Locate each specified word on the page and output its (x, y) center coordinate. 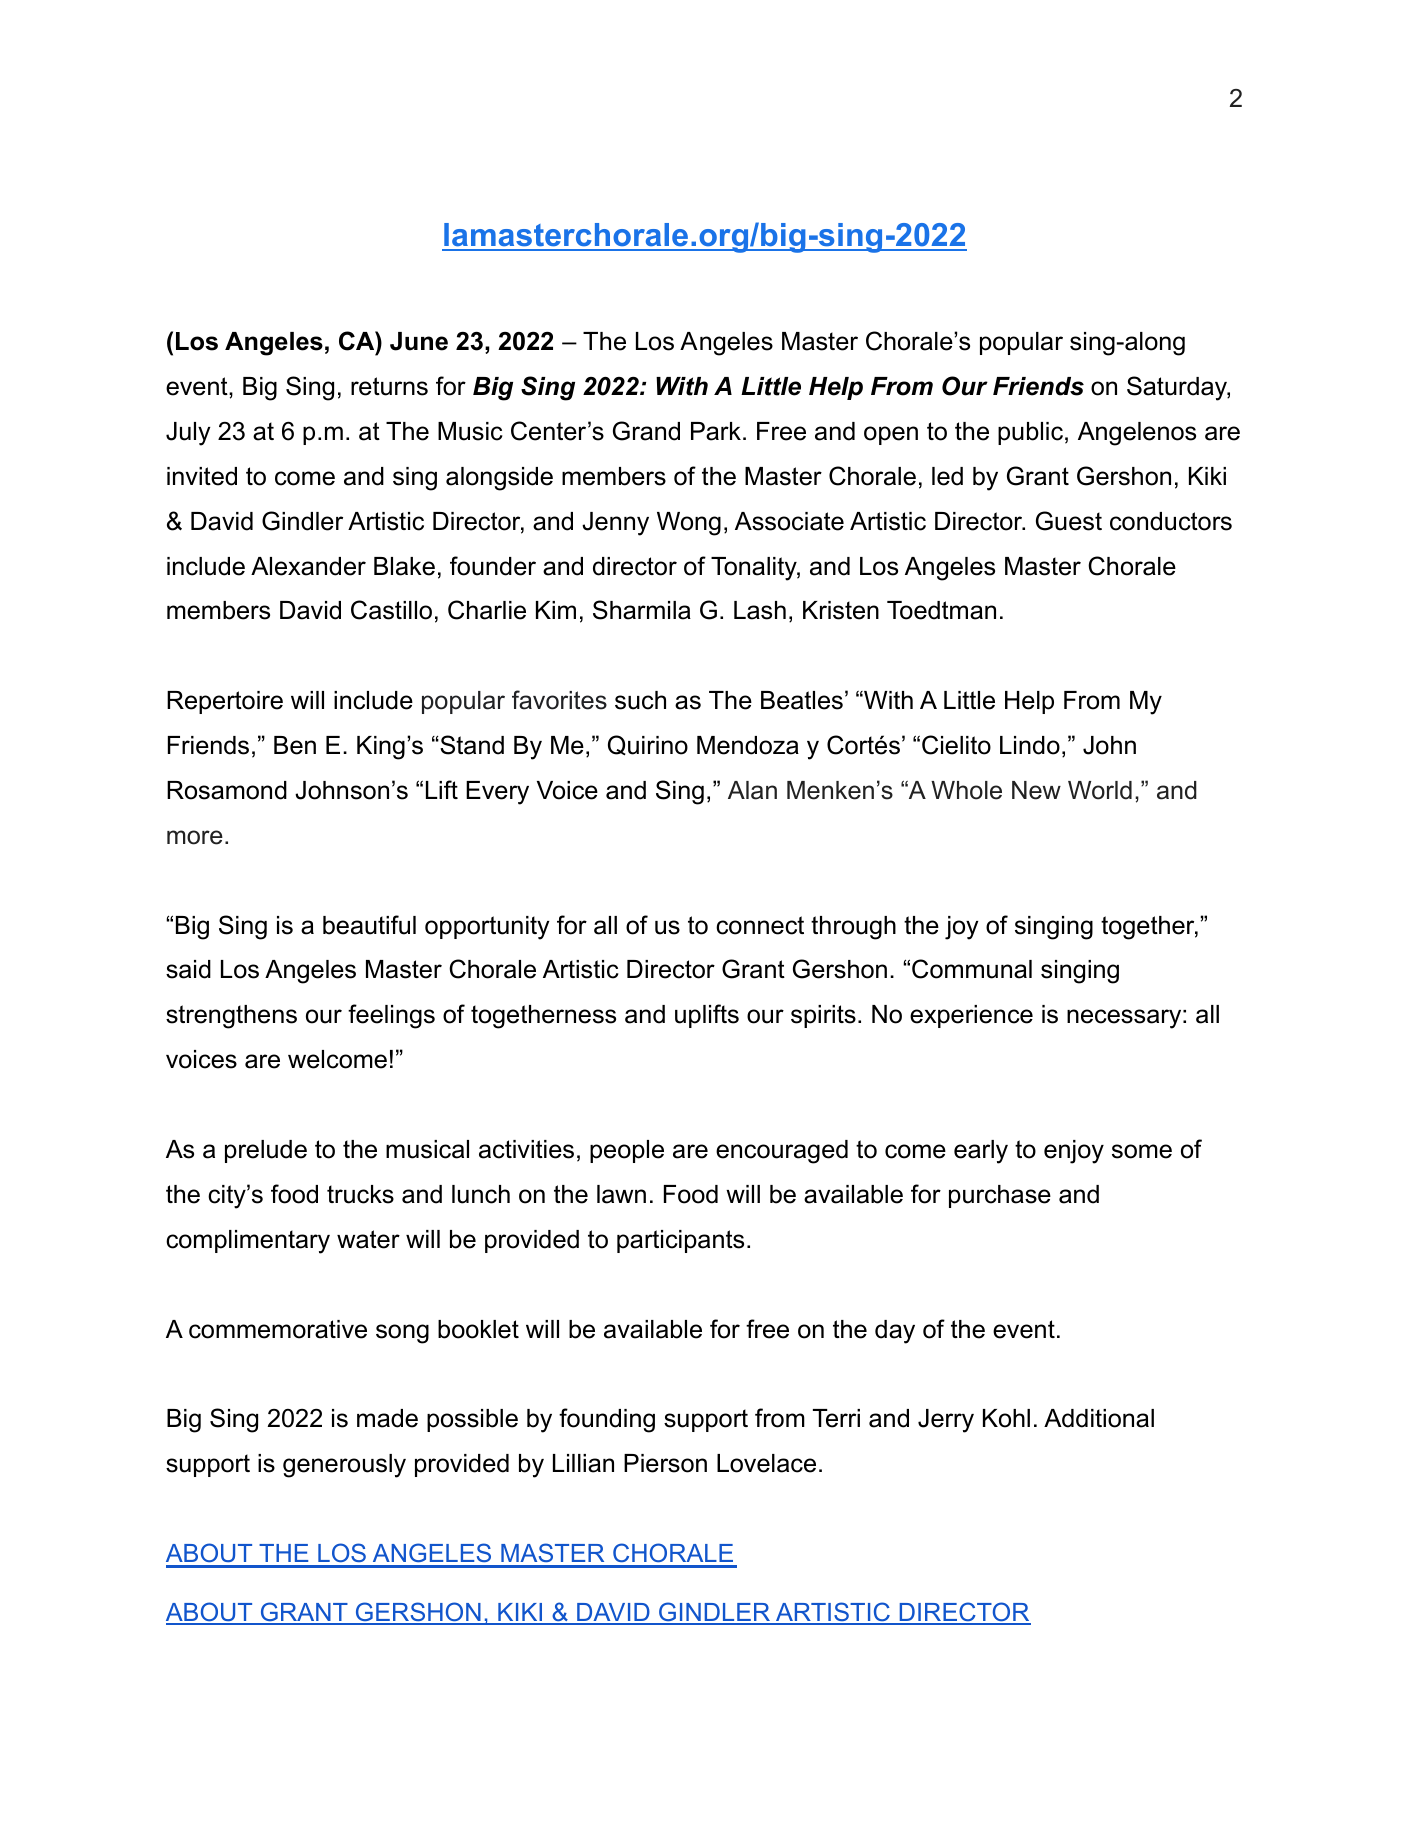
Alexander (308, 566)
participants (680, 1241)
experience (971, 1016)
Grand (646, 431)
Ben (295, 745)
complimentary (248, 1242)
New (1036, 790)
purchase (1000, 1196)
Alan (752, 790)
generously (344, 1466)
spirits (823, 1016)
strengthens (231, 1017)
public (1030, 433)
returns (389, 386)
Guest (1069, 521)
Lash (760, 610)
